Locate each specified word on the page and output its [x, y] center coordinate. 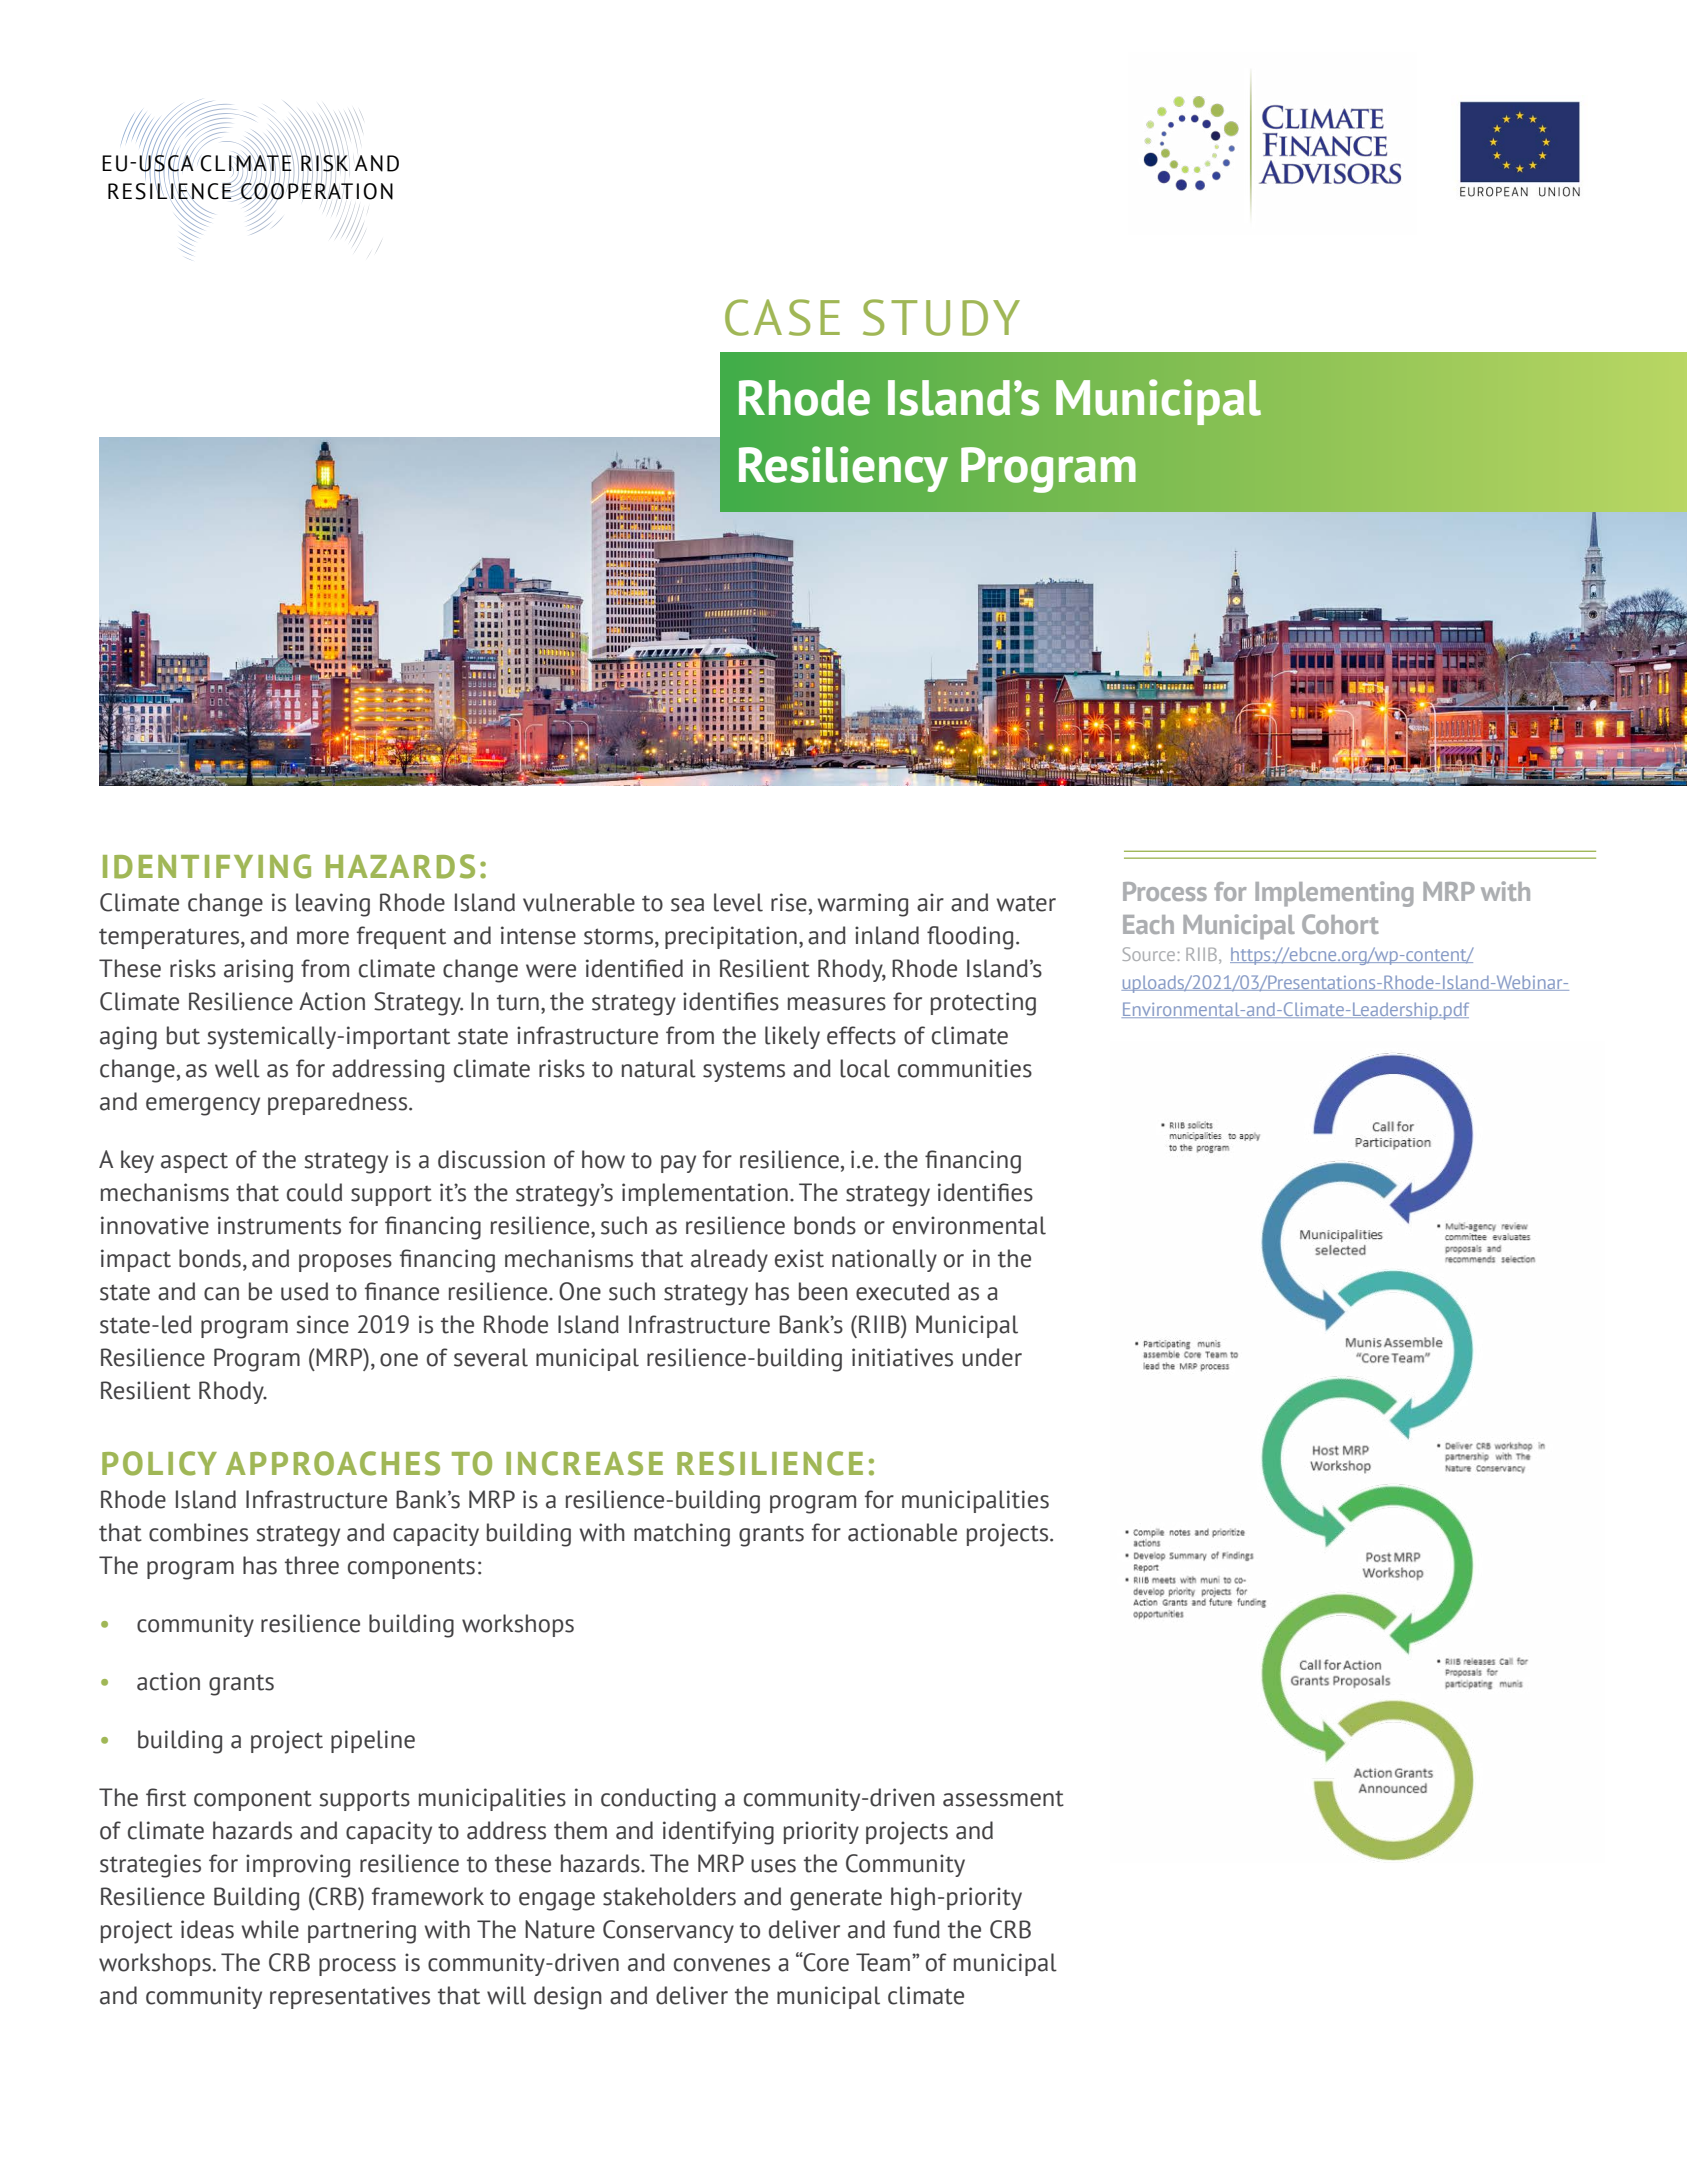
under [992, 1357]
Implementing [1334, 894]
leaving [333, 905]
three [312, 1565]
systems [744, 1071]
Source [1149, 954]
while [270, 1929]
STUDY [941, 317]
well [237, 1068]
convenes [722, 1965]
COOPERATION [316, 190]
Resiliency [843, 469]
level [738, 902]
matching [682, 1535]
